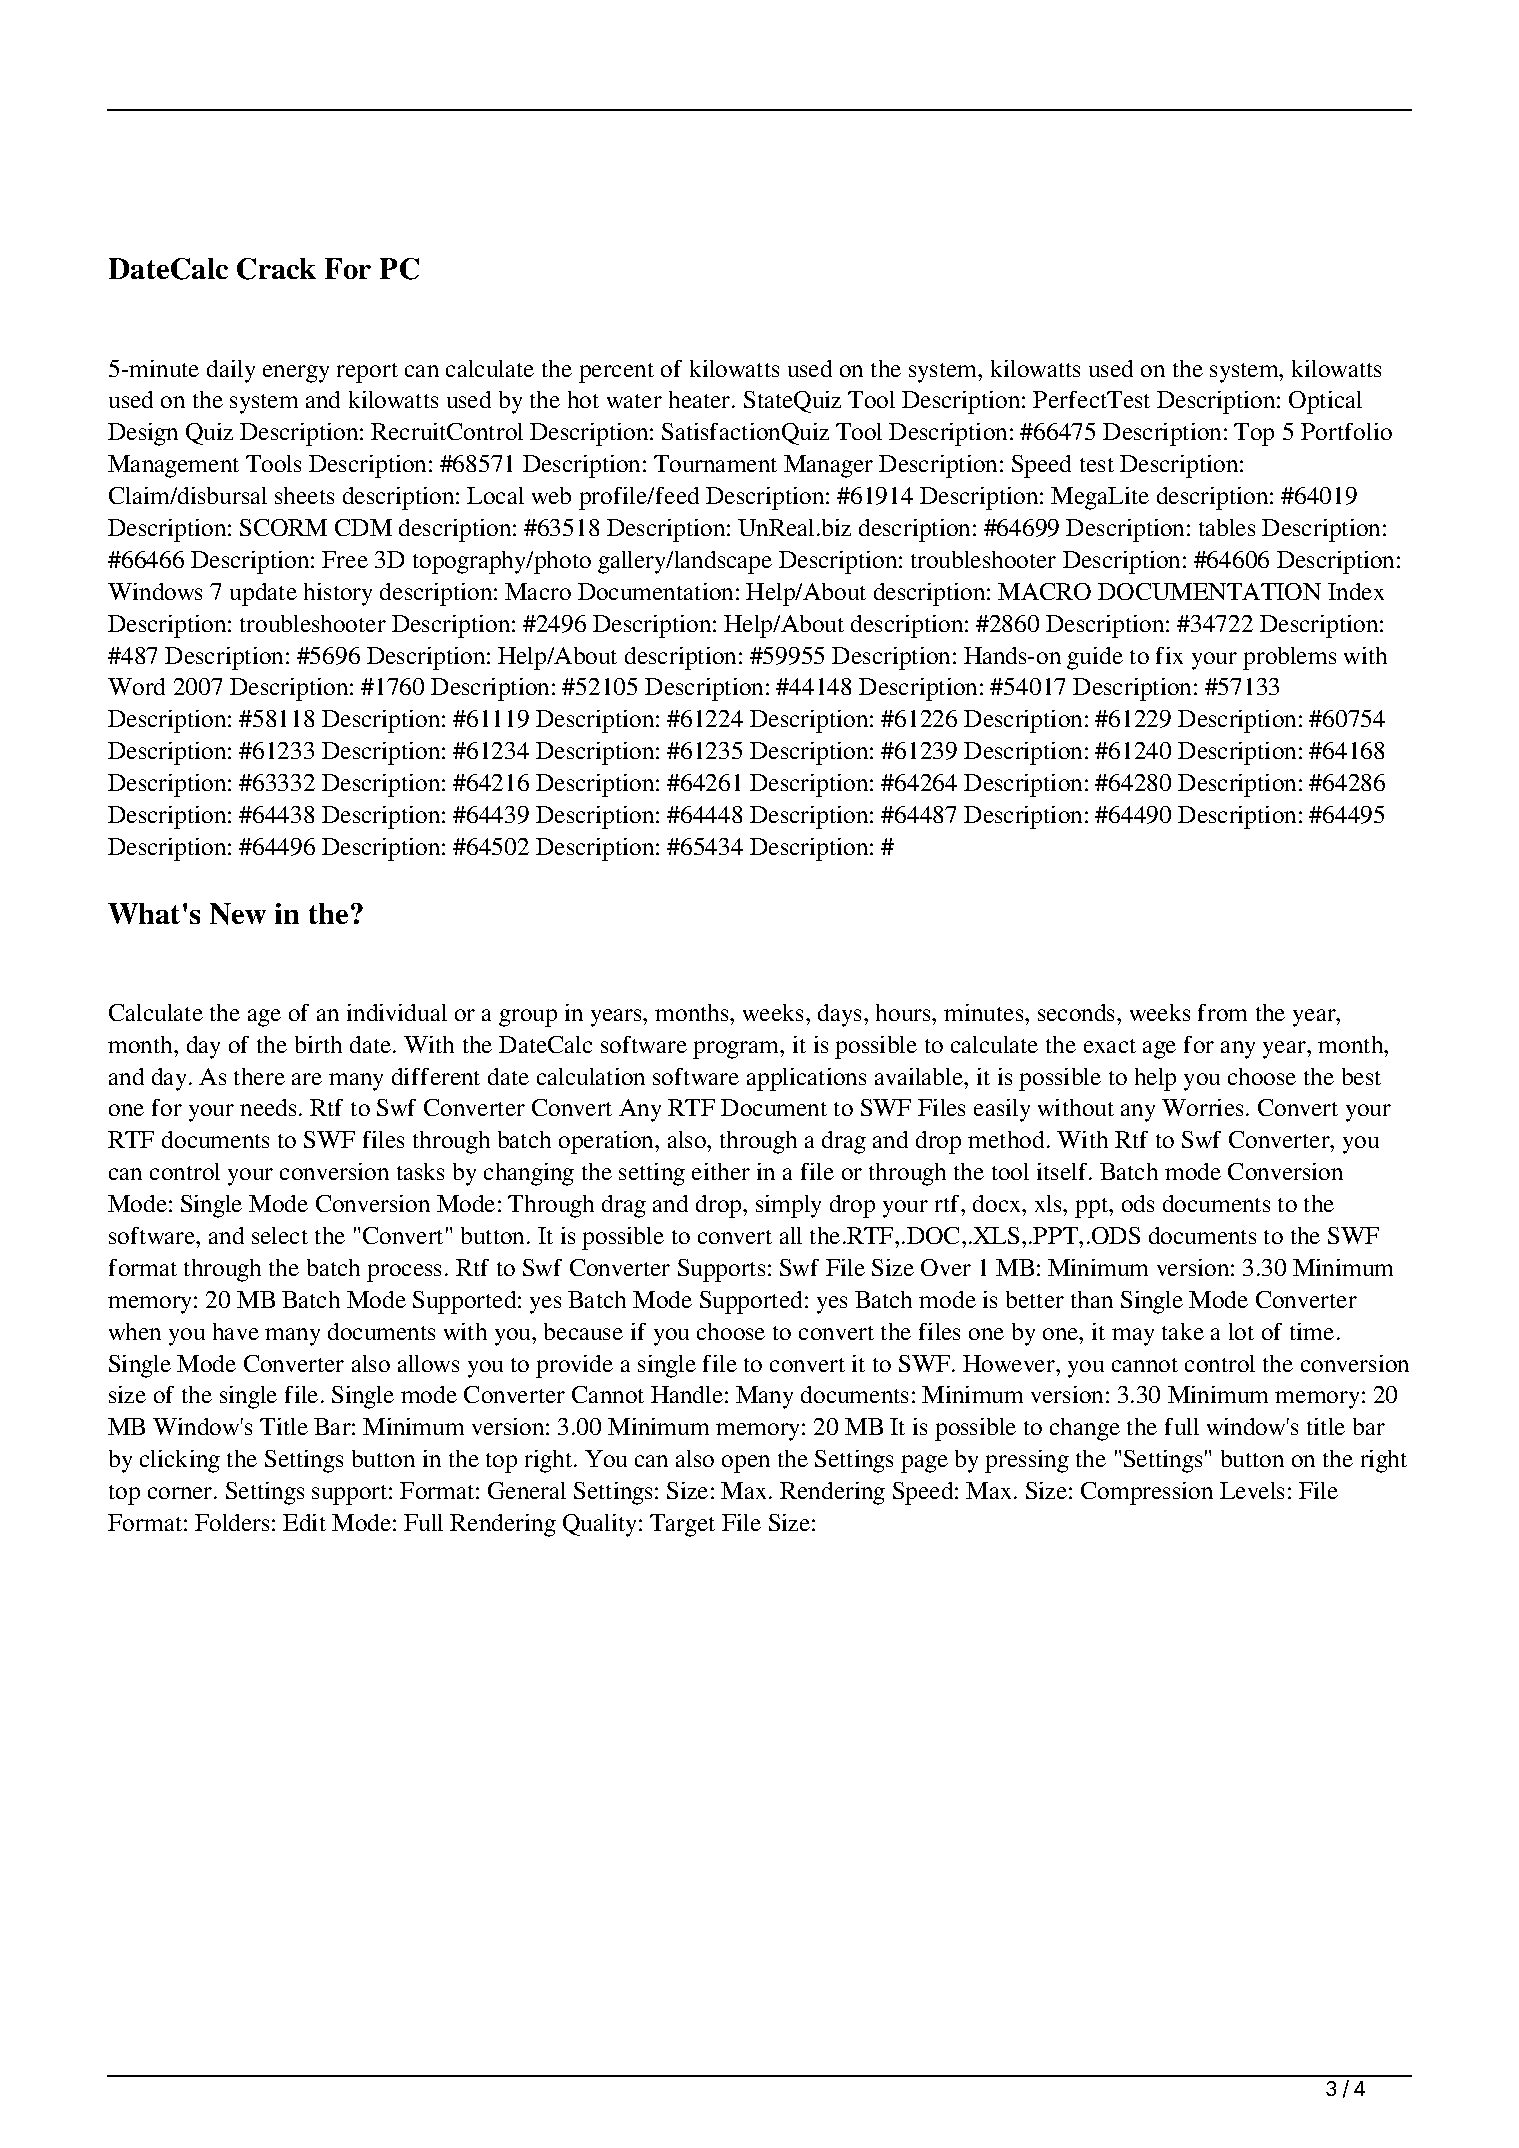 This document has width=1519, height=2148. What do you see at coordinates (806, 1079) in the document?
I see `applications` at bounding box center [806, 1079].
